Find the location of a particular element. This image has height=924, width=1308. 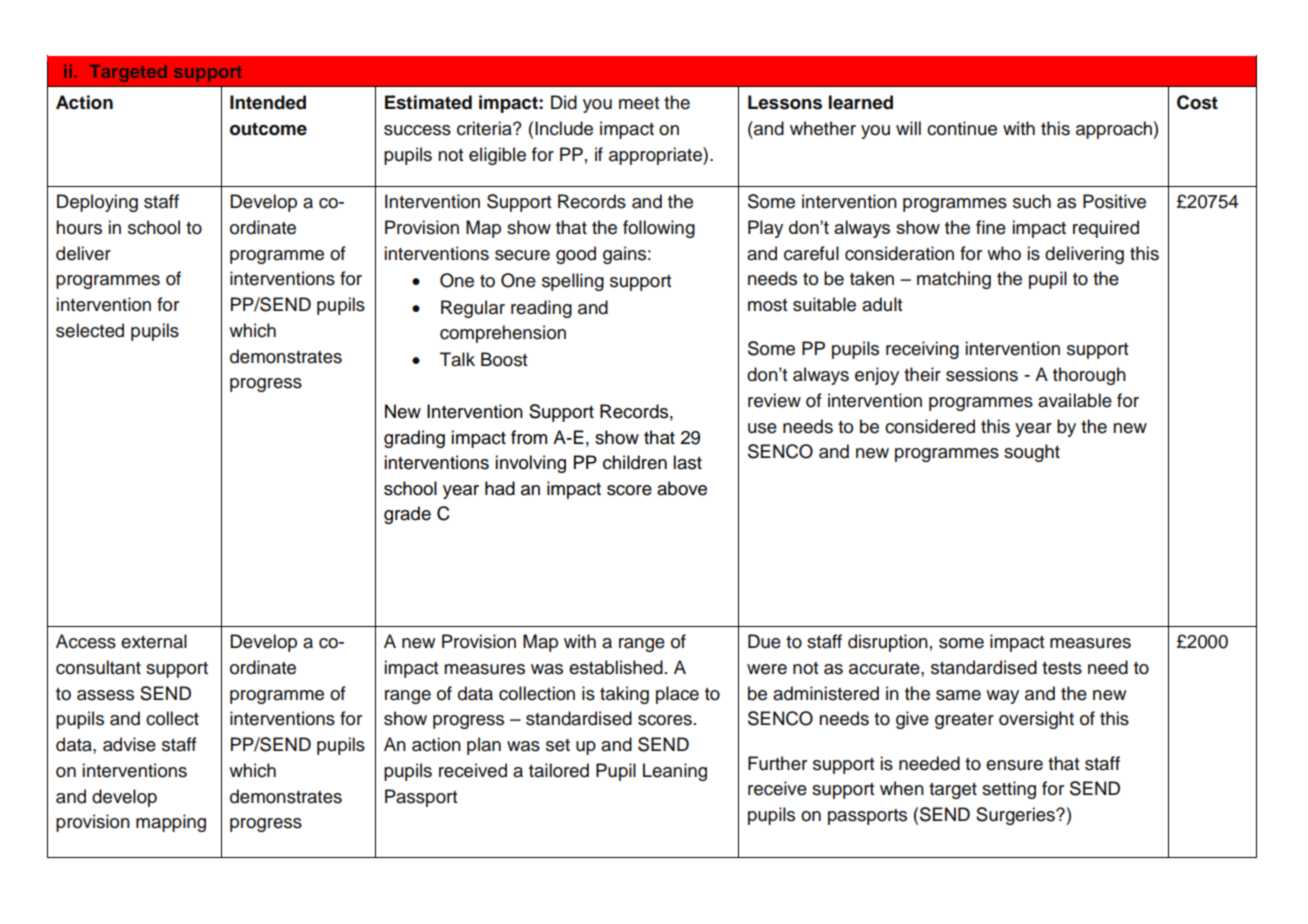

approach is located at coordinates (1115, 130).
